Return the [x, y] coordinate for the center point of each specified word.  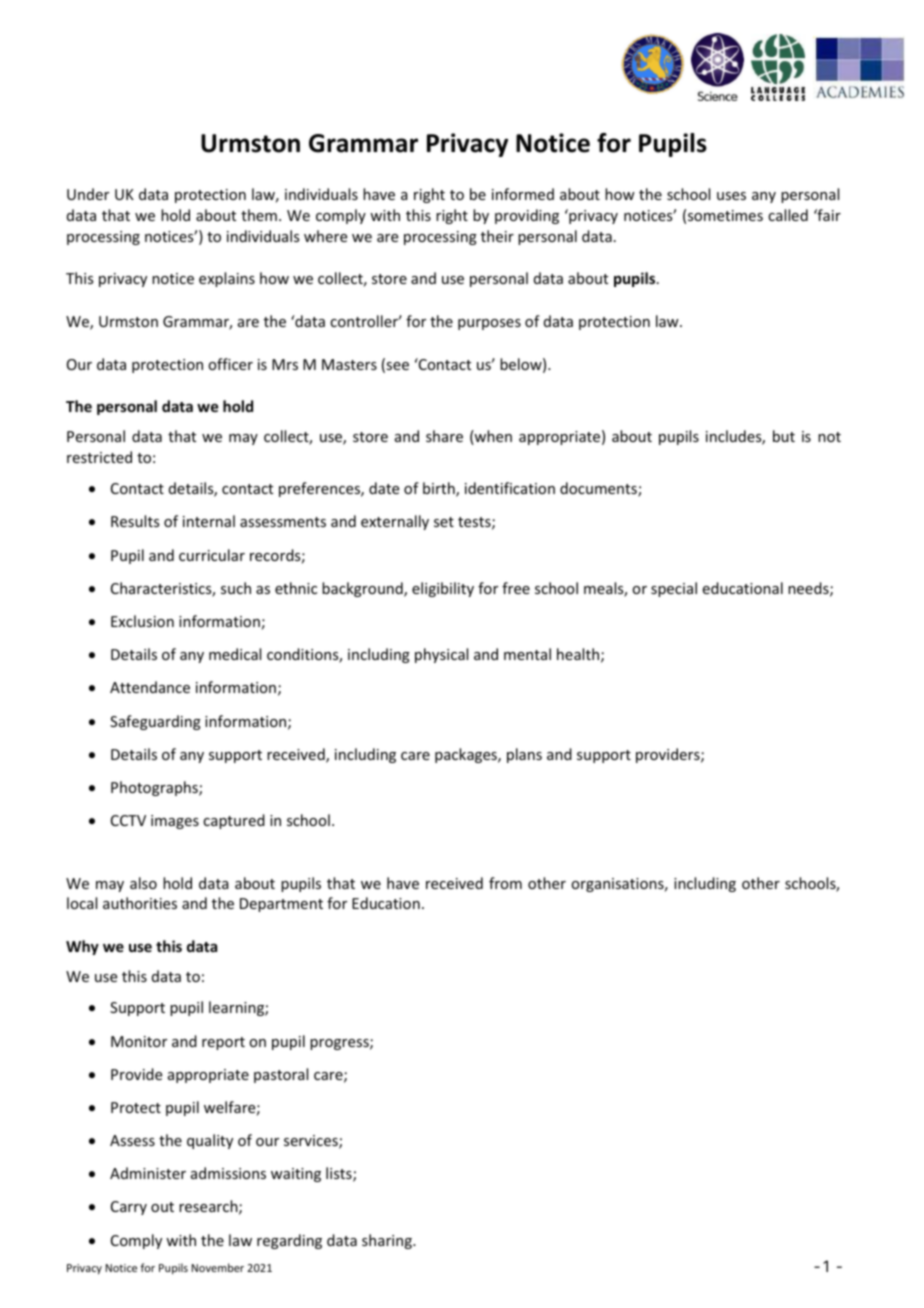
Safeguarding [155, 722]
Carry [129, 1208]
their [497, 236]
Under [88, 194]
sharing [388, 1241]
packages [467, 755]
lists [340, 1174]
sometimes [725, 215]
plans [524, 755]
